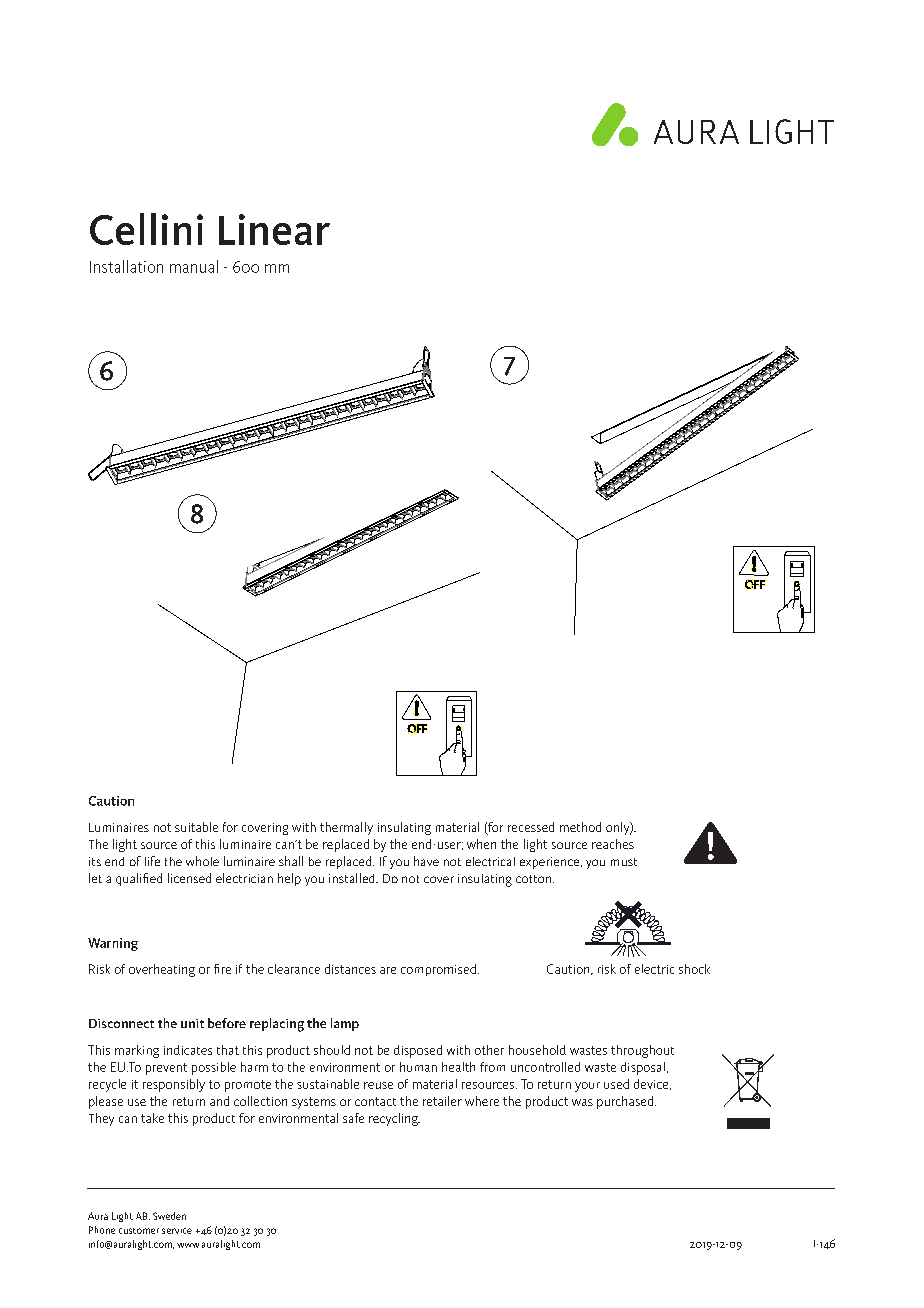 This screenshot has width=924, height=1308. I want to click on method, so click(580, 827).
